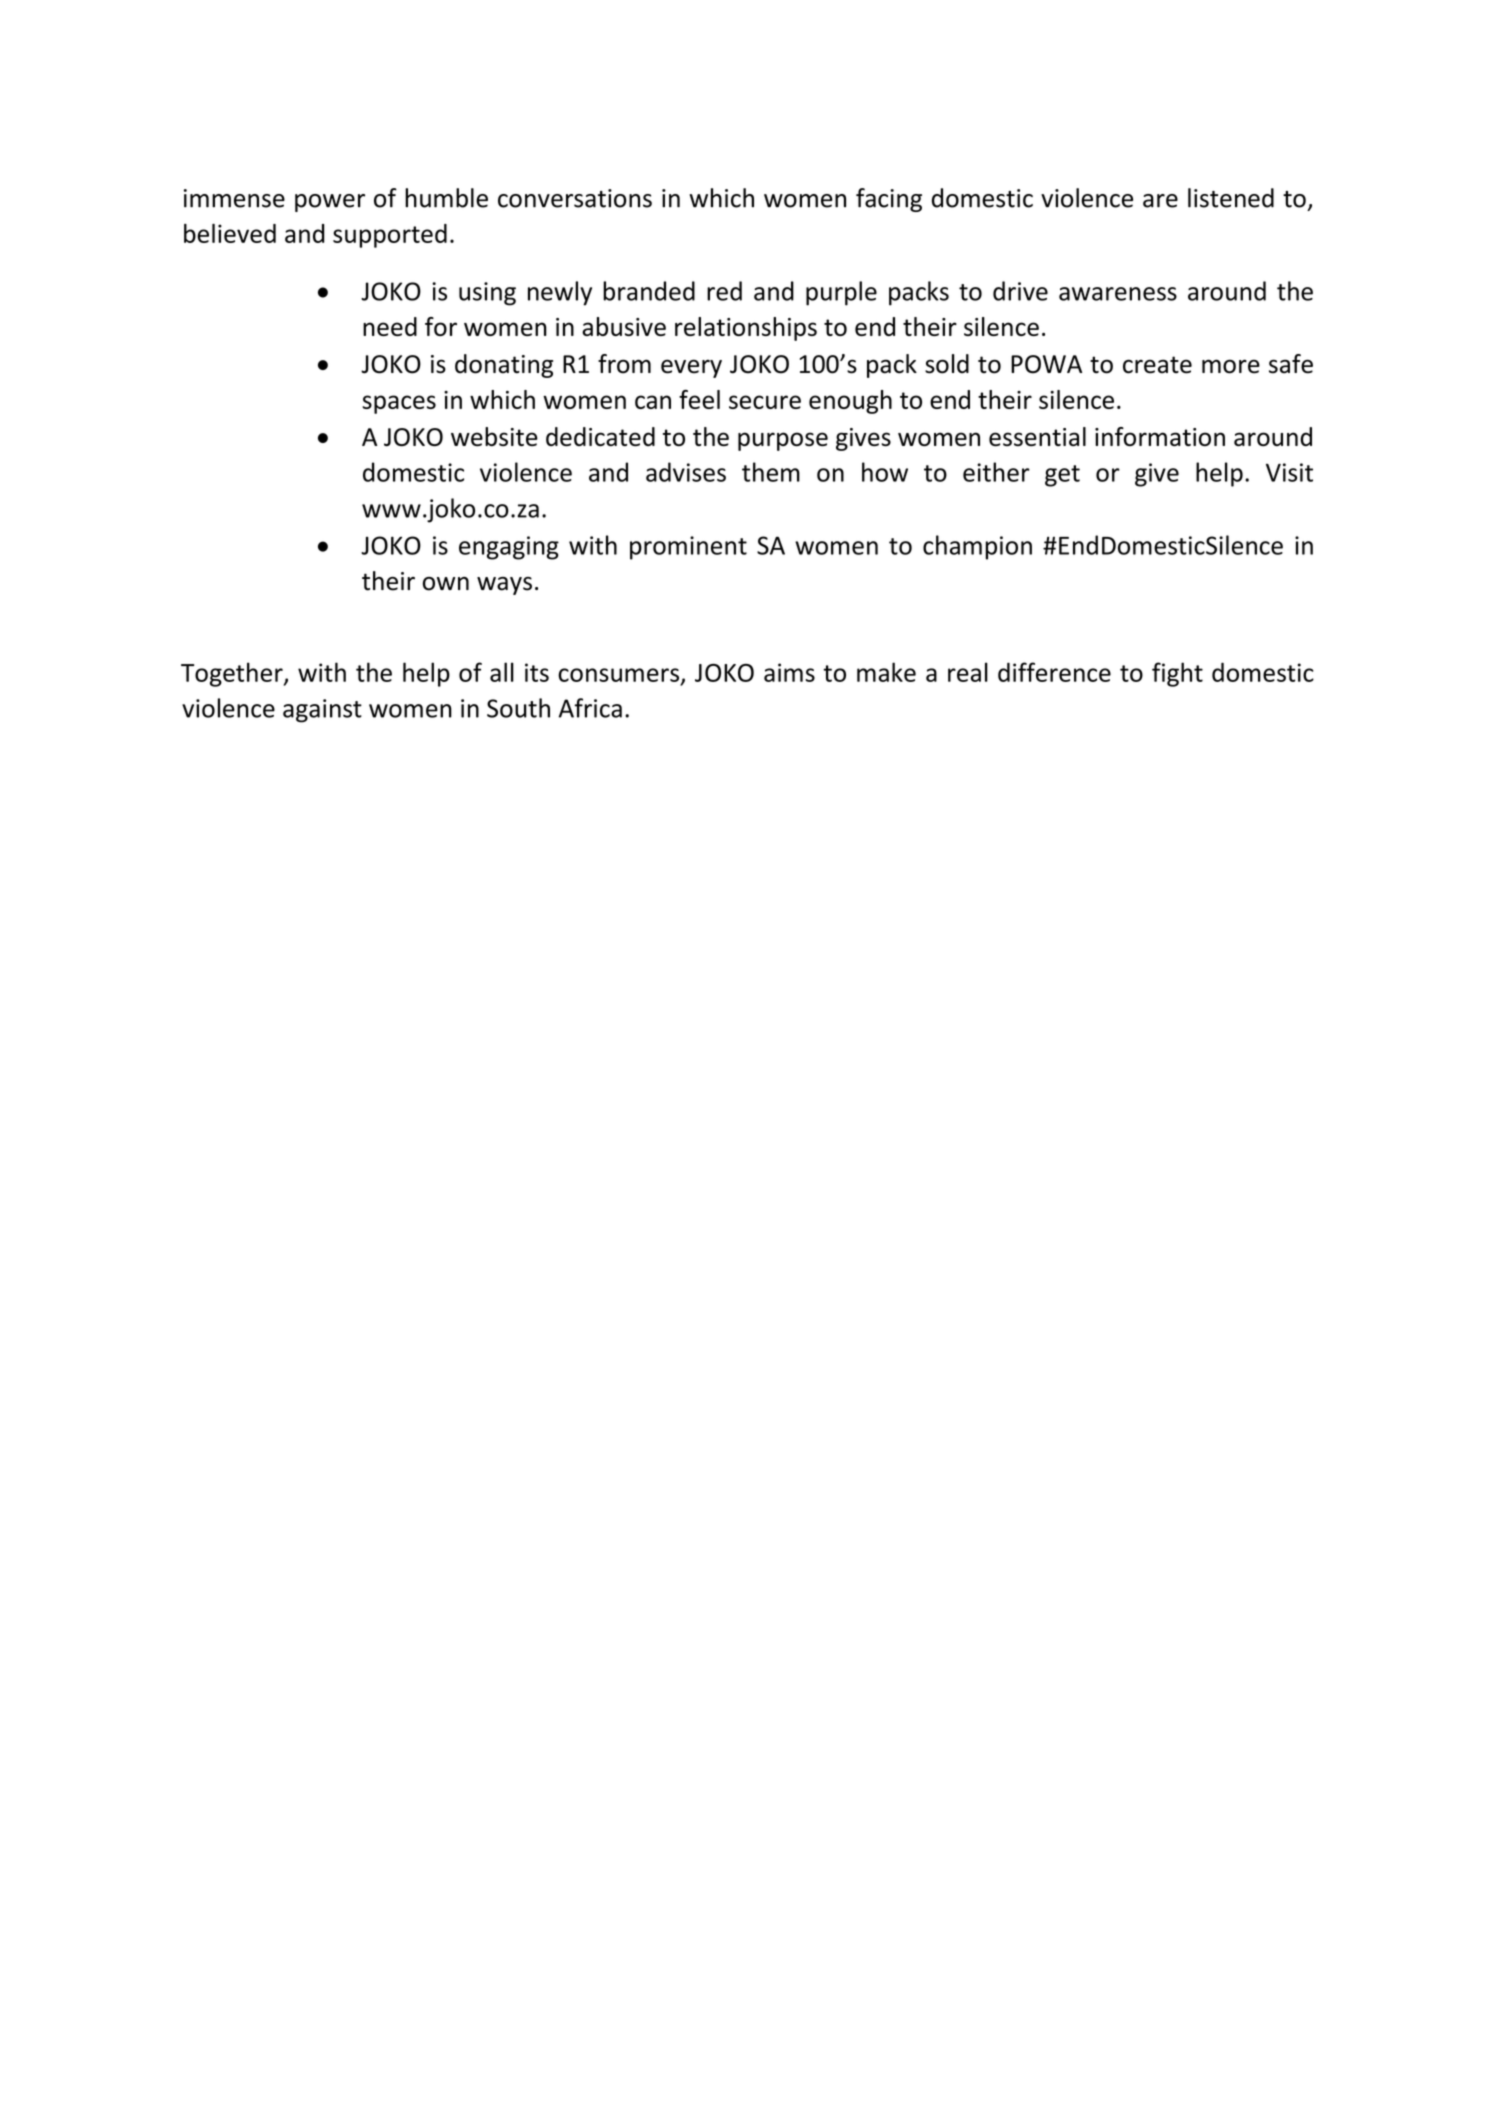 This screenshot has width=1495, height=2115. Describe the element at coordinates (977, 547) in the screenshot. I see `champion` at that location.
